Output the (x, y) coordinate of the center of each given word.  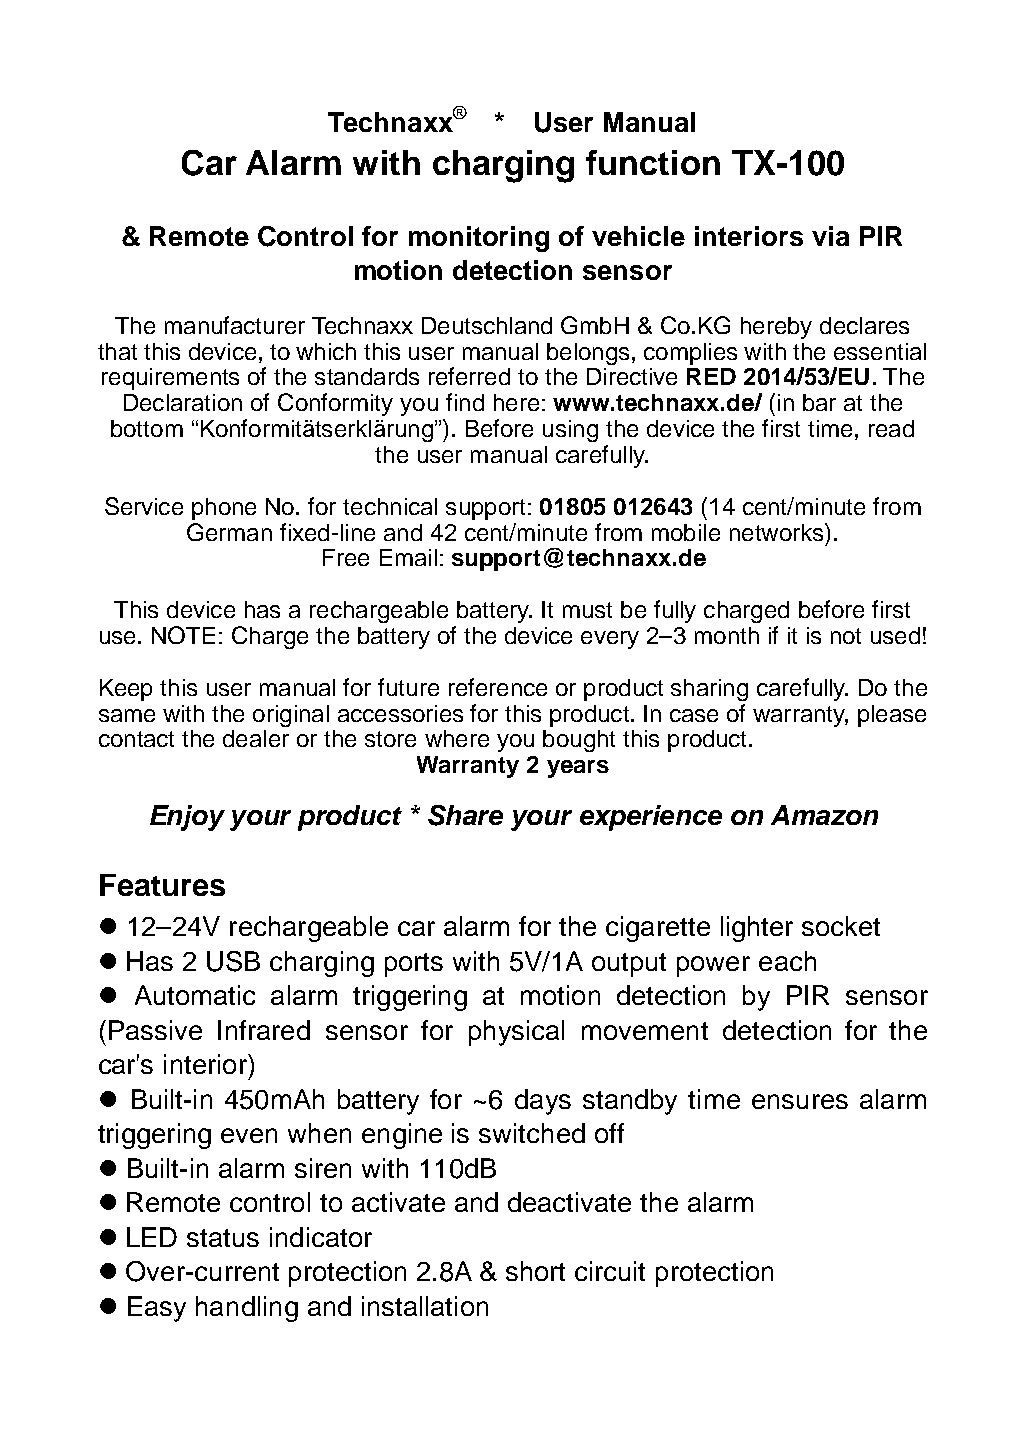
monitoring (479, 239)
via (830, 236)
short (535, 1271)
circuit (610, 1271)
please (892, 716)
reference (498, 687)
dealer (256, 738)
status (223, 1238)
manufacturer (235, 325)
